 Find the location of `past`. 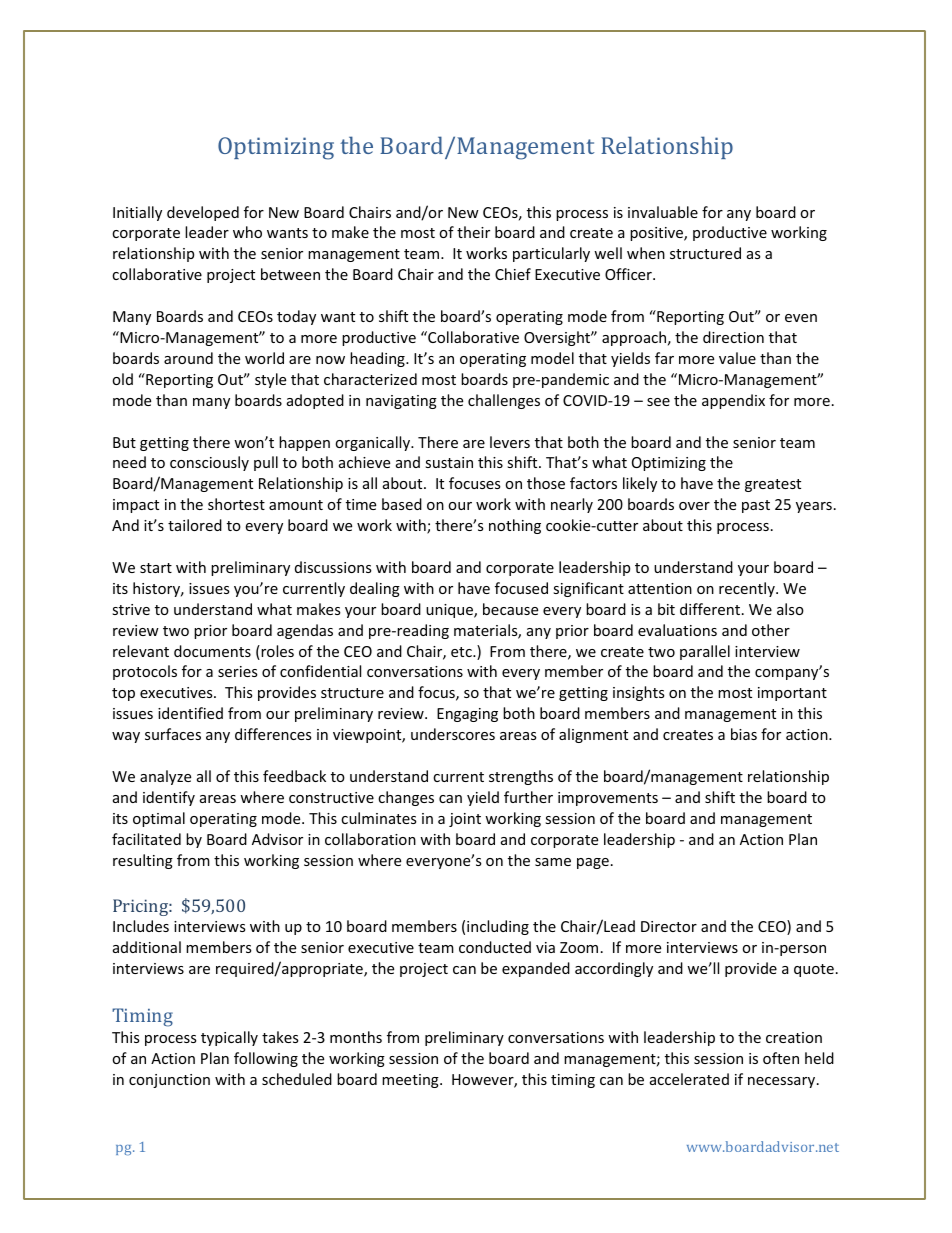

past is located at coordinates (756, 506).
